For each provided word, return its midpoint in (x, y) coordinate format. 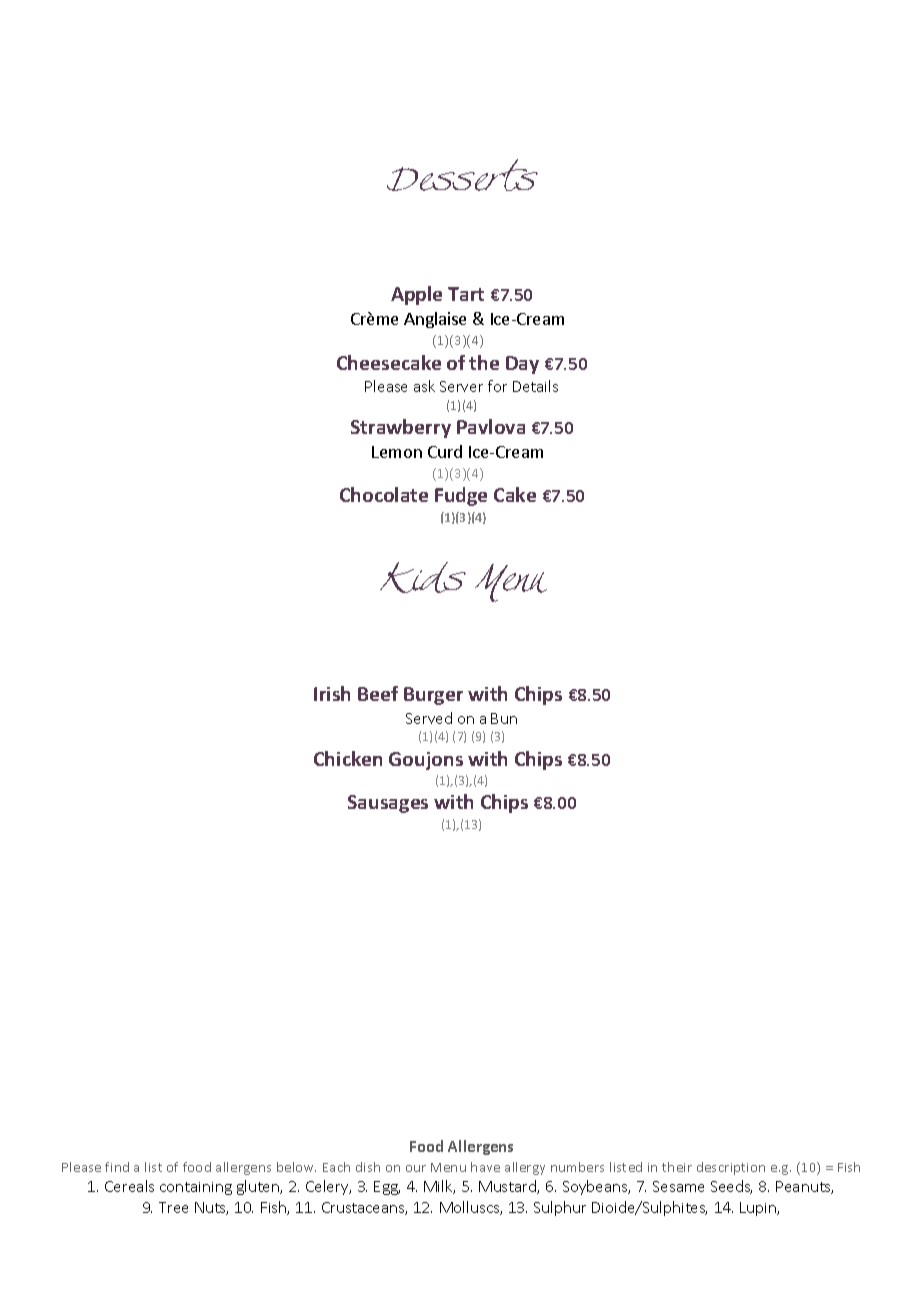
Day (522, 365)
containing (196, 1188)
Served (429, 718)
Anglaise (435, 320)
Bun (504, 718)
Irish (332, 693)
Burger (433, 696)
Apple (416, 295)
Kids (423, 577)
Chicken (348, 758)
